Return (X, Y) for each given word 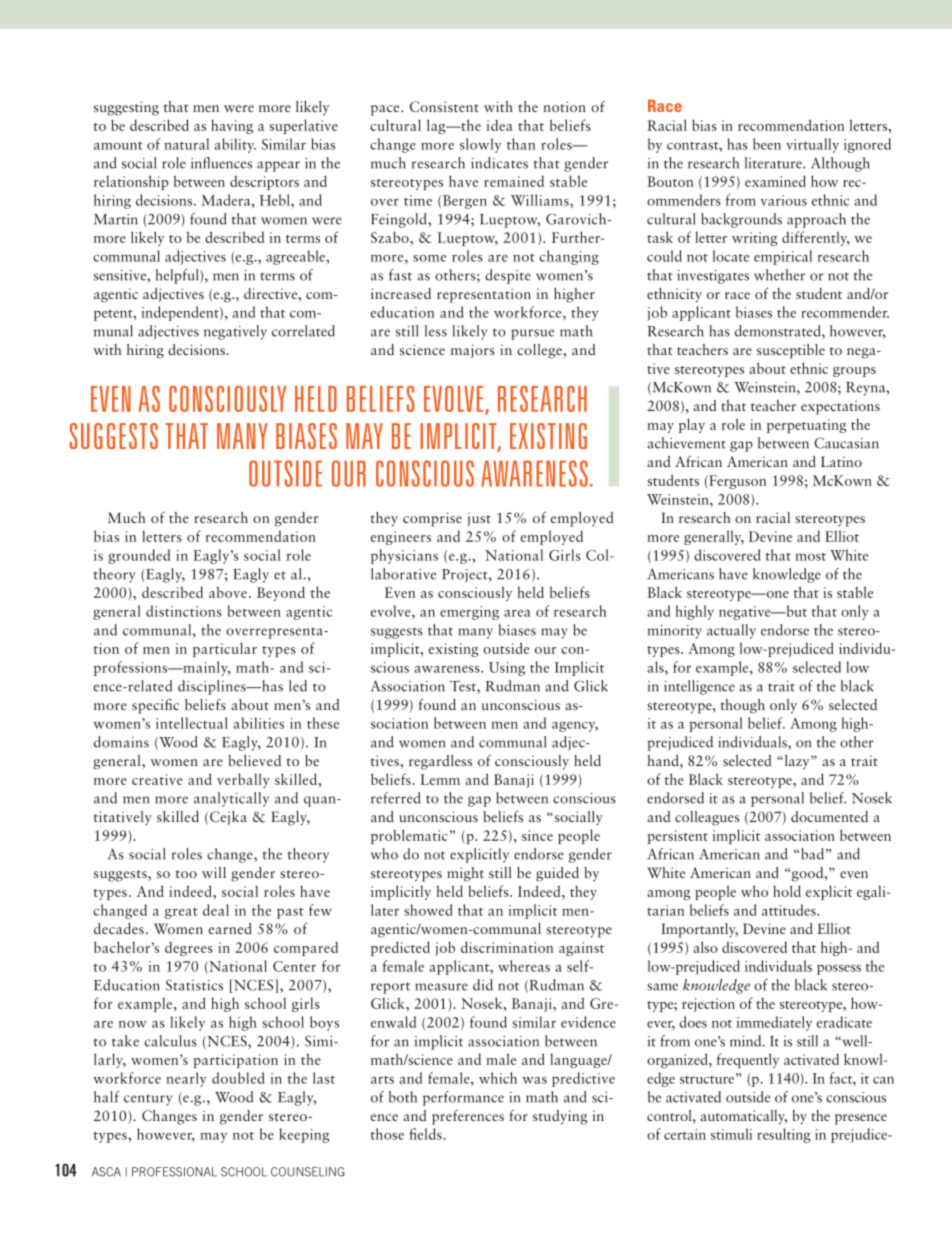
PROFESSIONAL (174, 1172)
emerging (469, 613)
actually (731, 631)
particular (225, 649)
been (767, 144)
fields (426, 1134)
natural (186, 144)
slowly (480, 145)
